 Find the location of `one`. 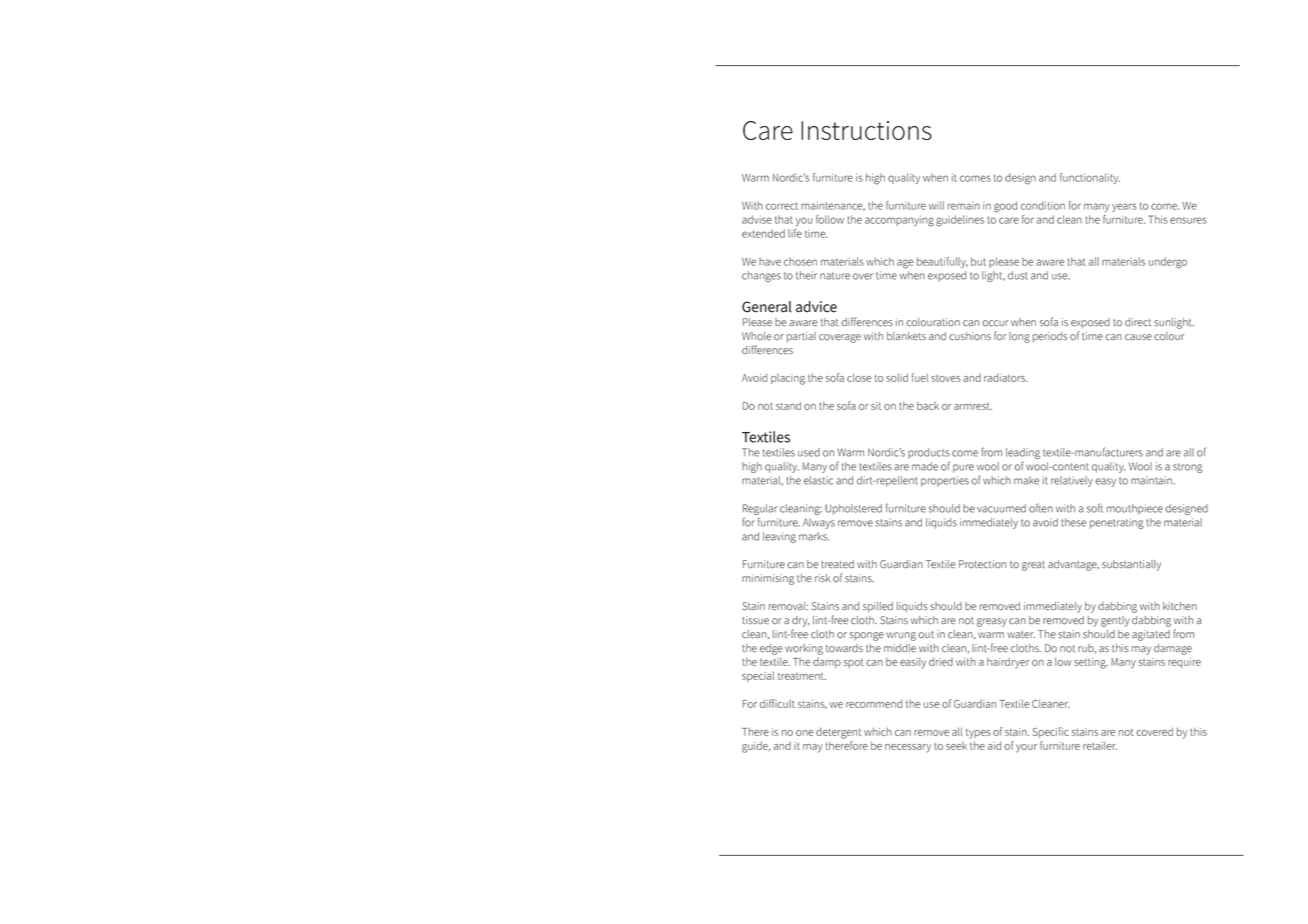

one is located at coordinates (805, 733).
